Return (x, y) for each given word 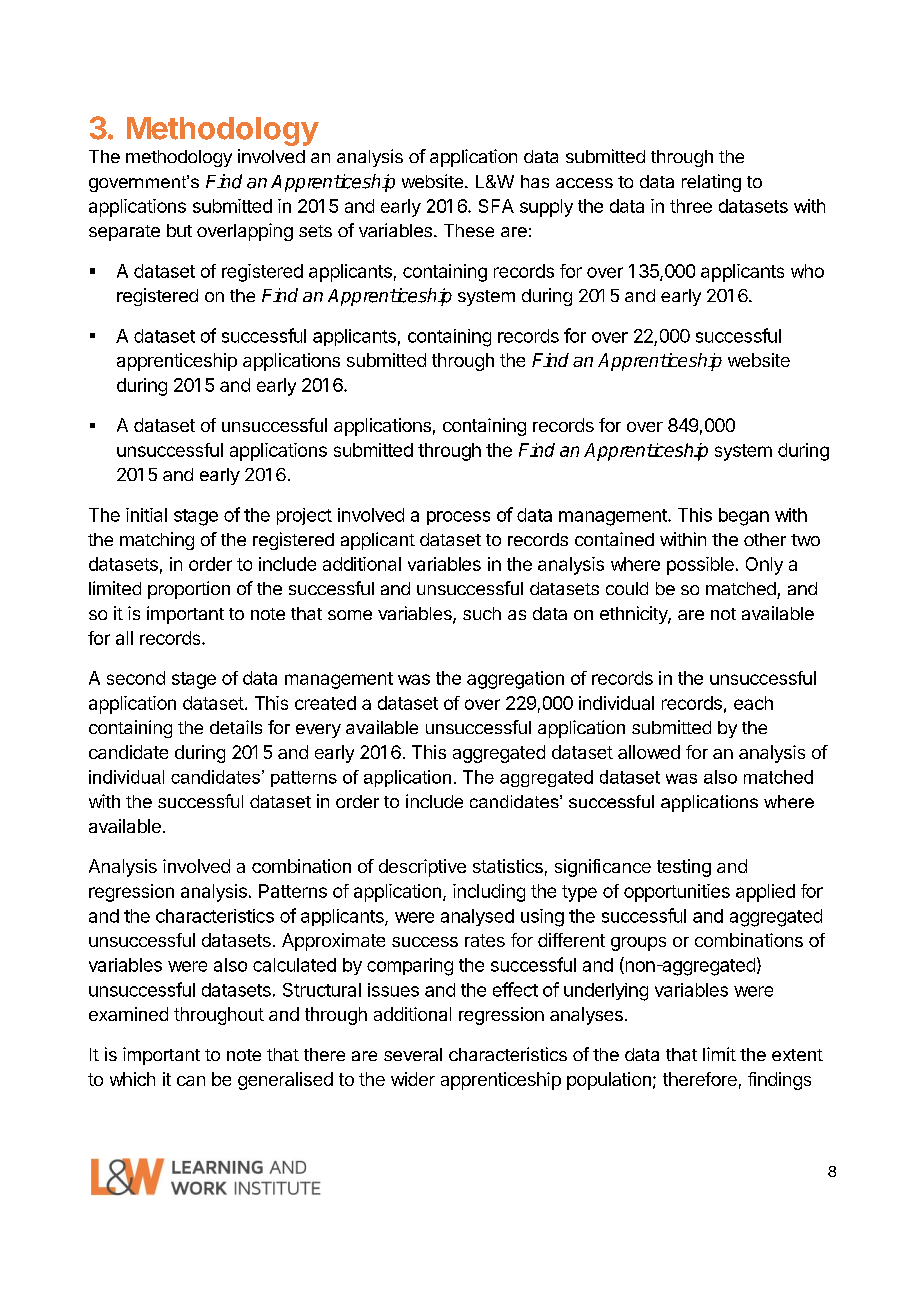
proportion (189, 590)
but (179, 230)
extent (797, 1055)
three (691, 206)
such (482, 613)
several (413, 1054)
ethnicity (634, 615)
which (132, 1079)
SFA (496, 206)
